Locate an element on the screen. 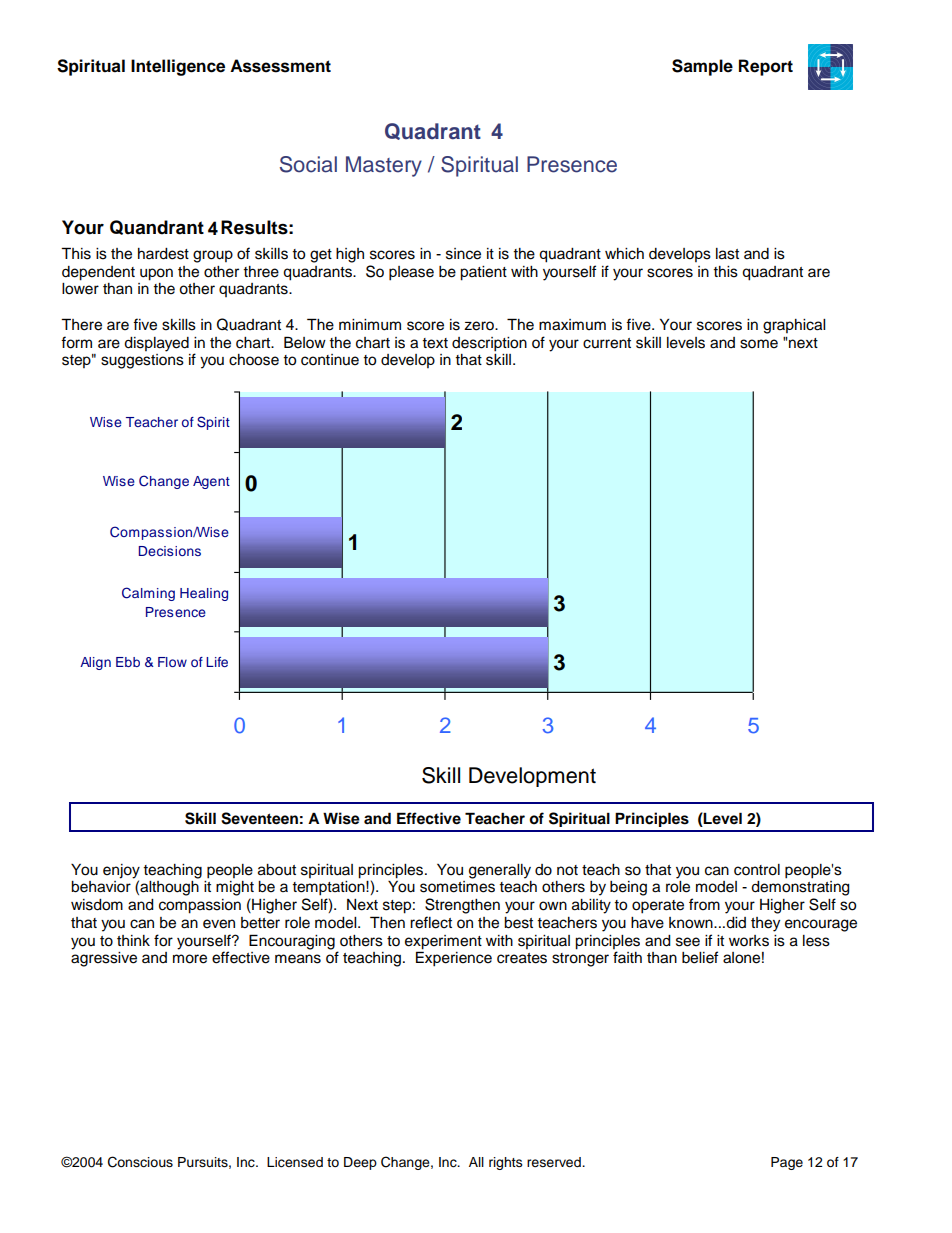 This screenshot has height=1233, width=952. control is located at coordinates (757, 870).
